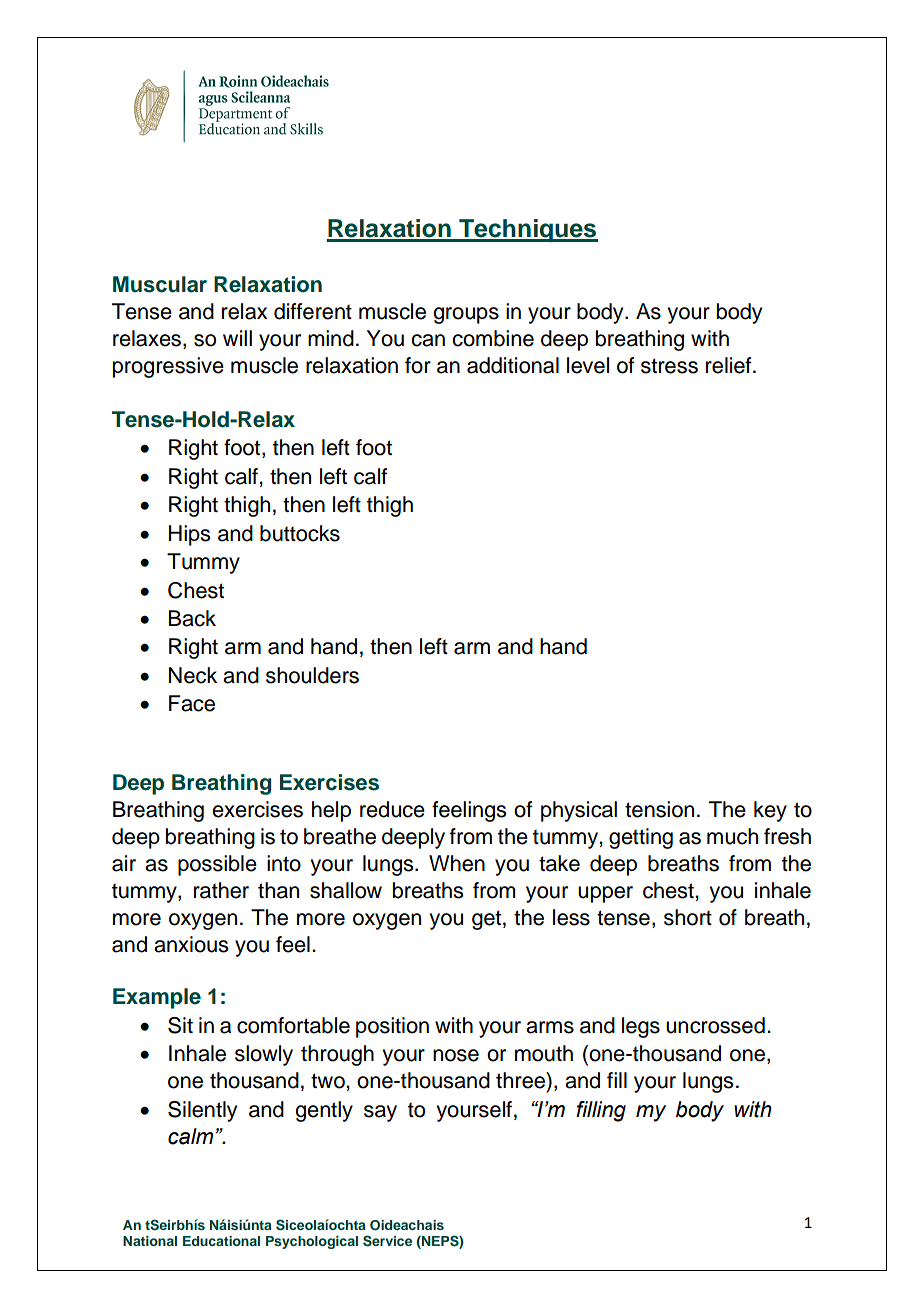 The image size is (924, 1308). What do you see at coordinates (715, 1025) in the page?
I see `uncrossed` at bounding box center [715, 1025].
